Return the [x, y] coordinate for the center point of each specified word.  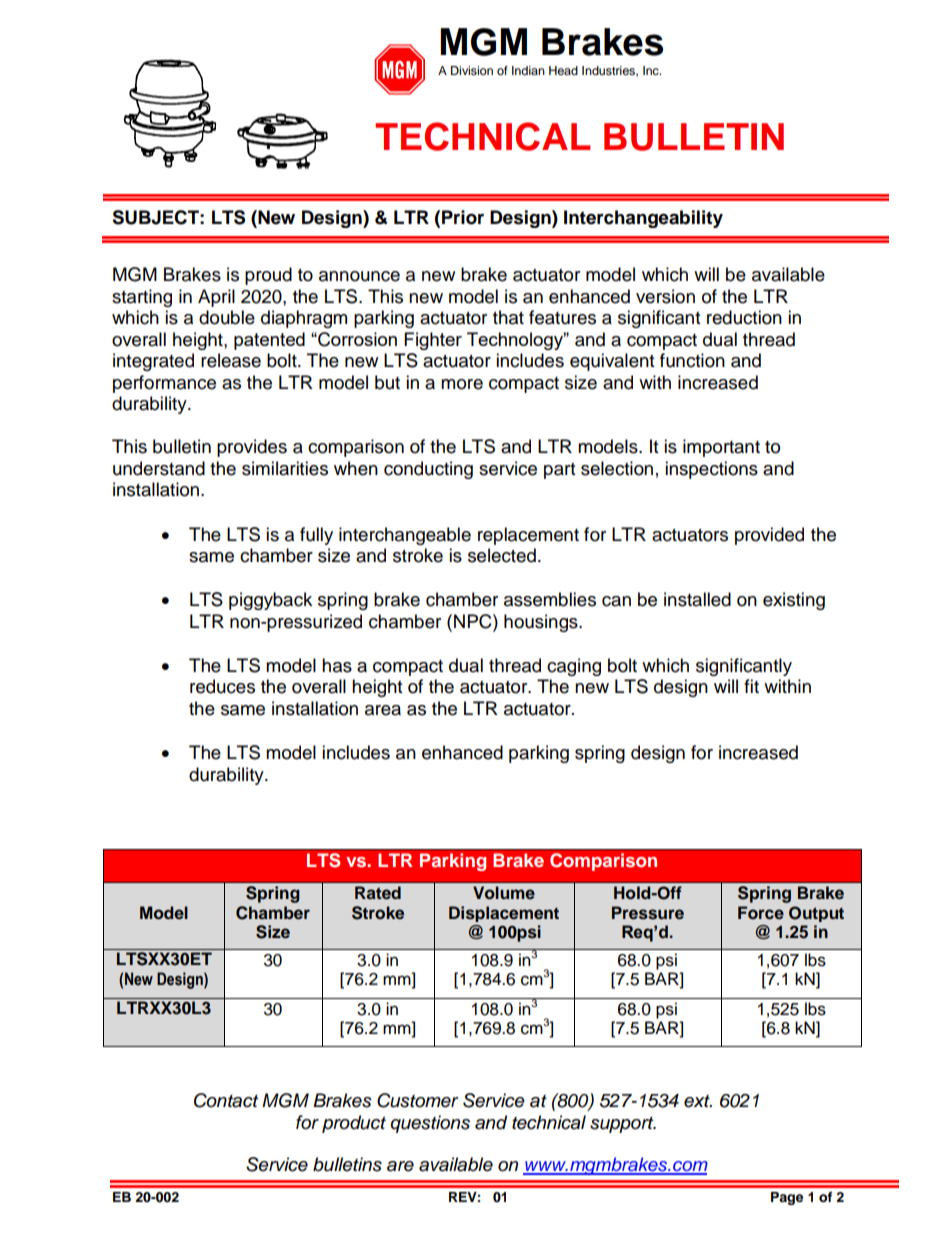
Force [761, 913]
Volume [504, 893]
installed [697, 599]
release [231, 360]
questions [430, 1124]
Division [472, 70]
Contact [226, 1100]
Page [787, 1198]
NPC [474, 621]
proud [268, 276]
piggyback [270, 601]
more [462, 384]
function [692, 360]
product [354, 1124]
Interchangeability [643, 219]
